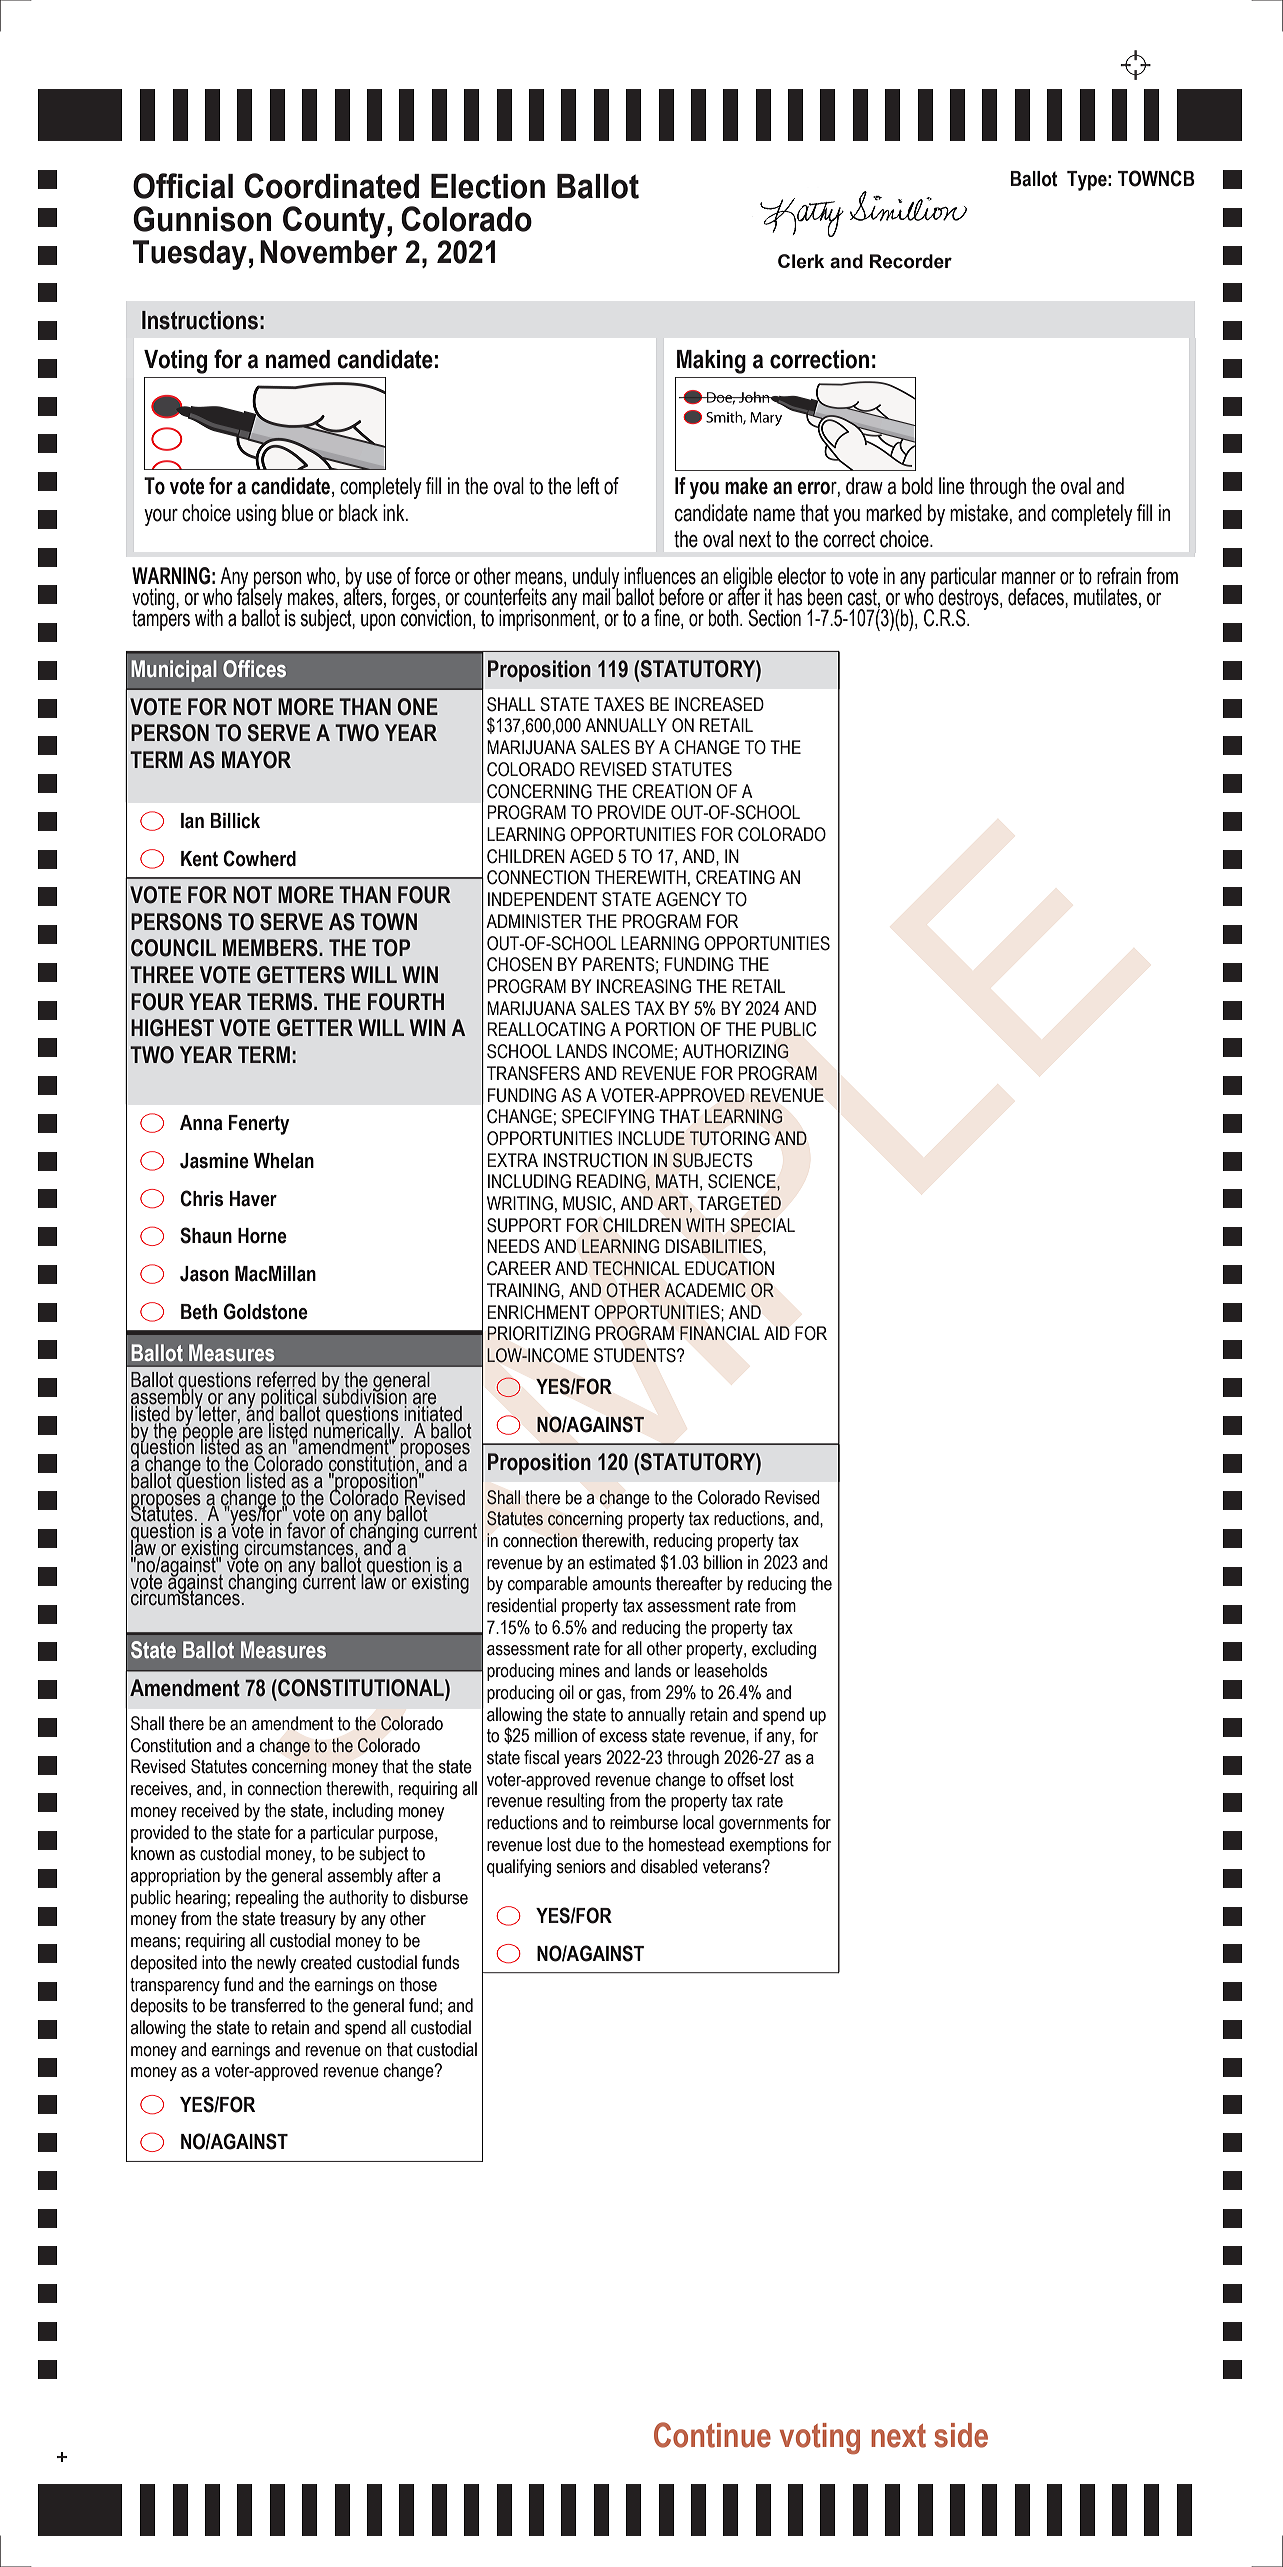 Image resolution: width=1283 pixels, height=2567 pixels. Describe the element at coordinates (644, 986) in the image. I see `INCREASING` at that location.
